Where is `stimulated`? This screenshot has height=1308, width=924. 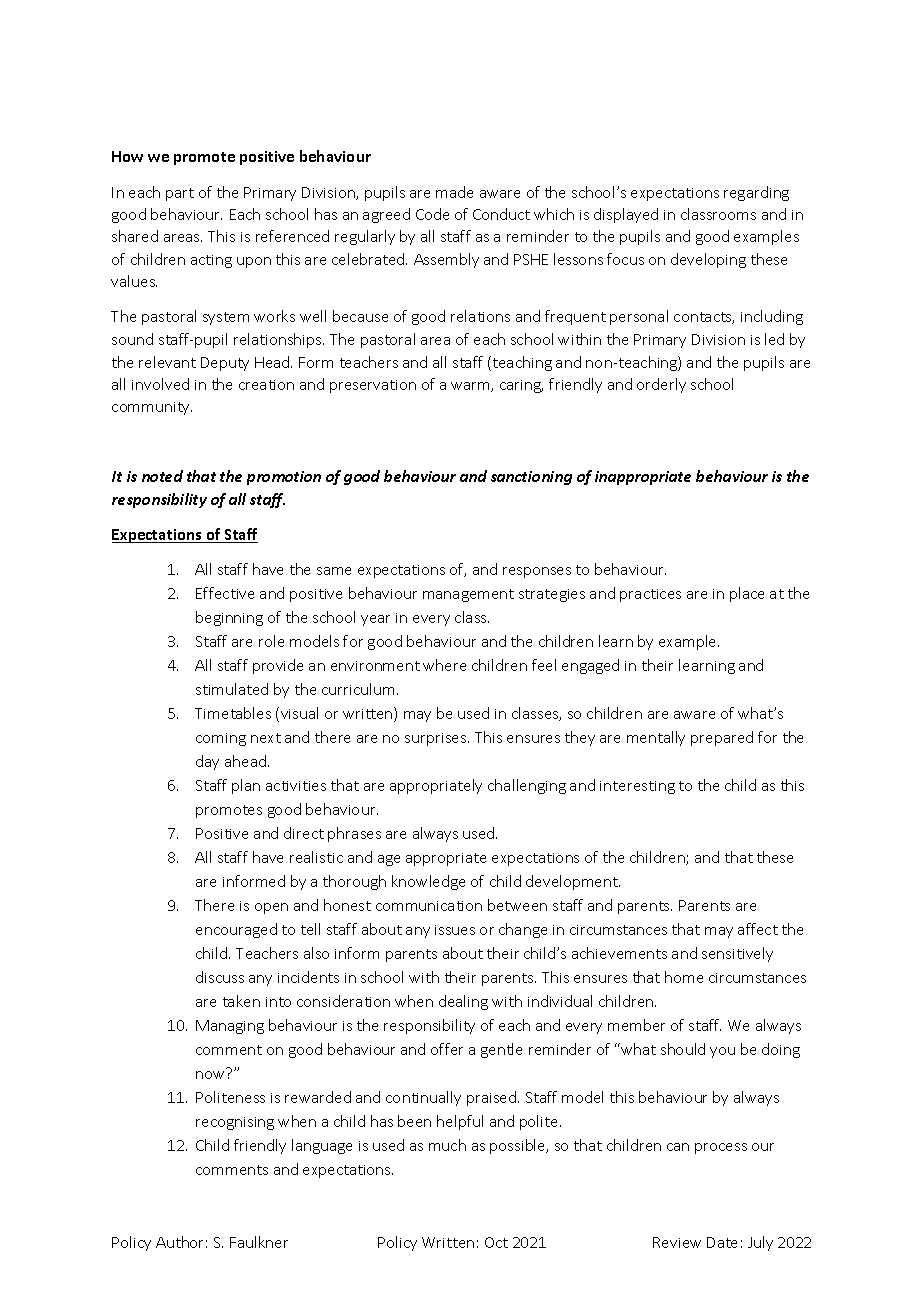
stimulated is located at coordinates (232, 689).
